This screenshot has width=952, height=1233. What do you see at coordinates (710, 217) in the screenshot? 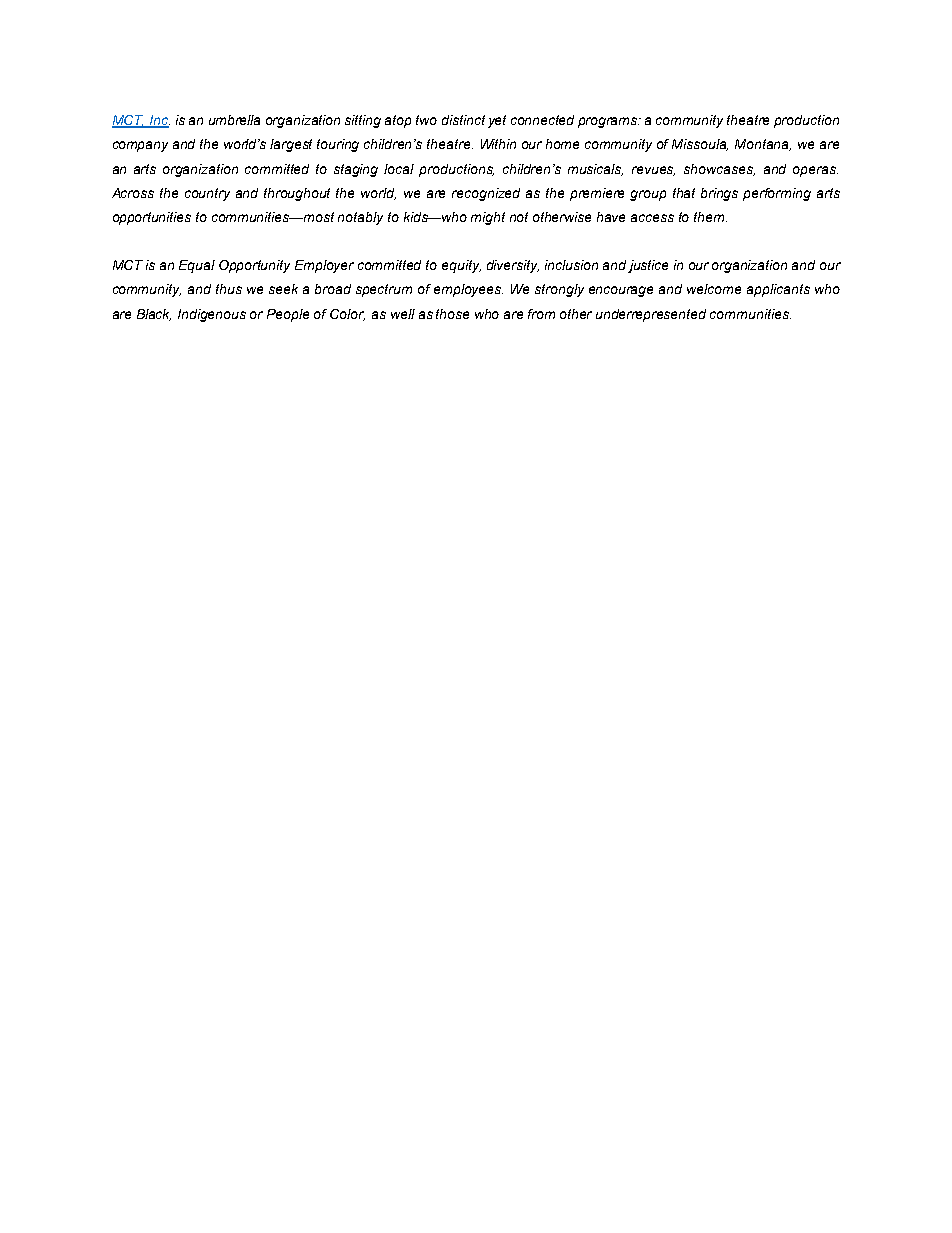
I see `them` at bounding box center [710, 217].
